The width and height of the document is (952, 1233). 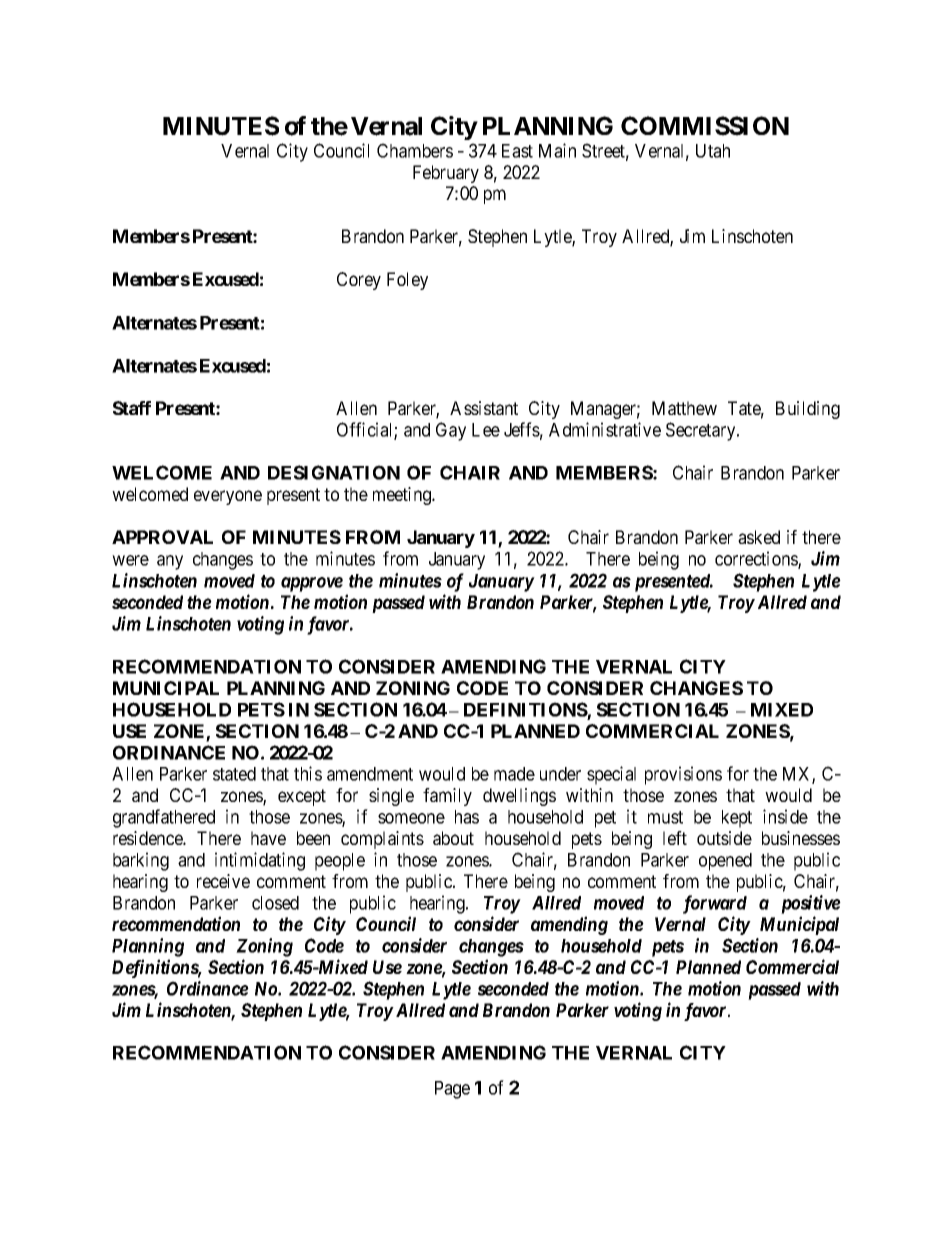 I want to click on any, so click(x=170, y=562).
